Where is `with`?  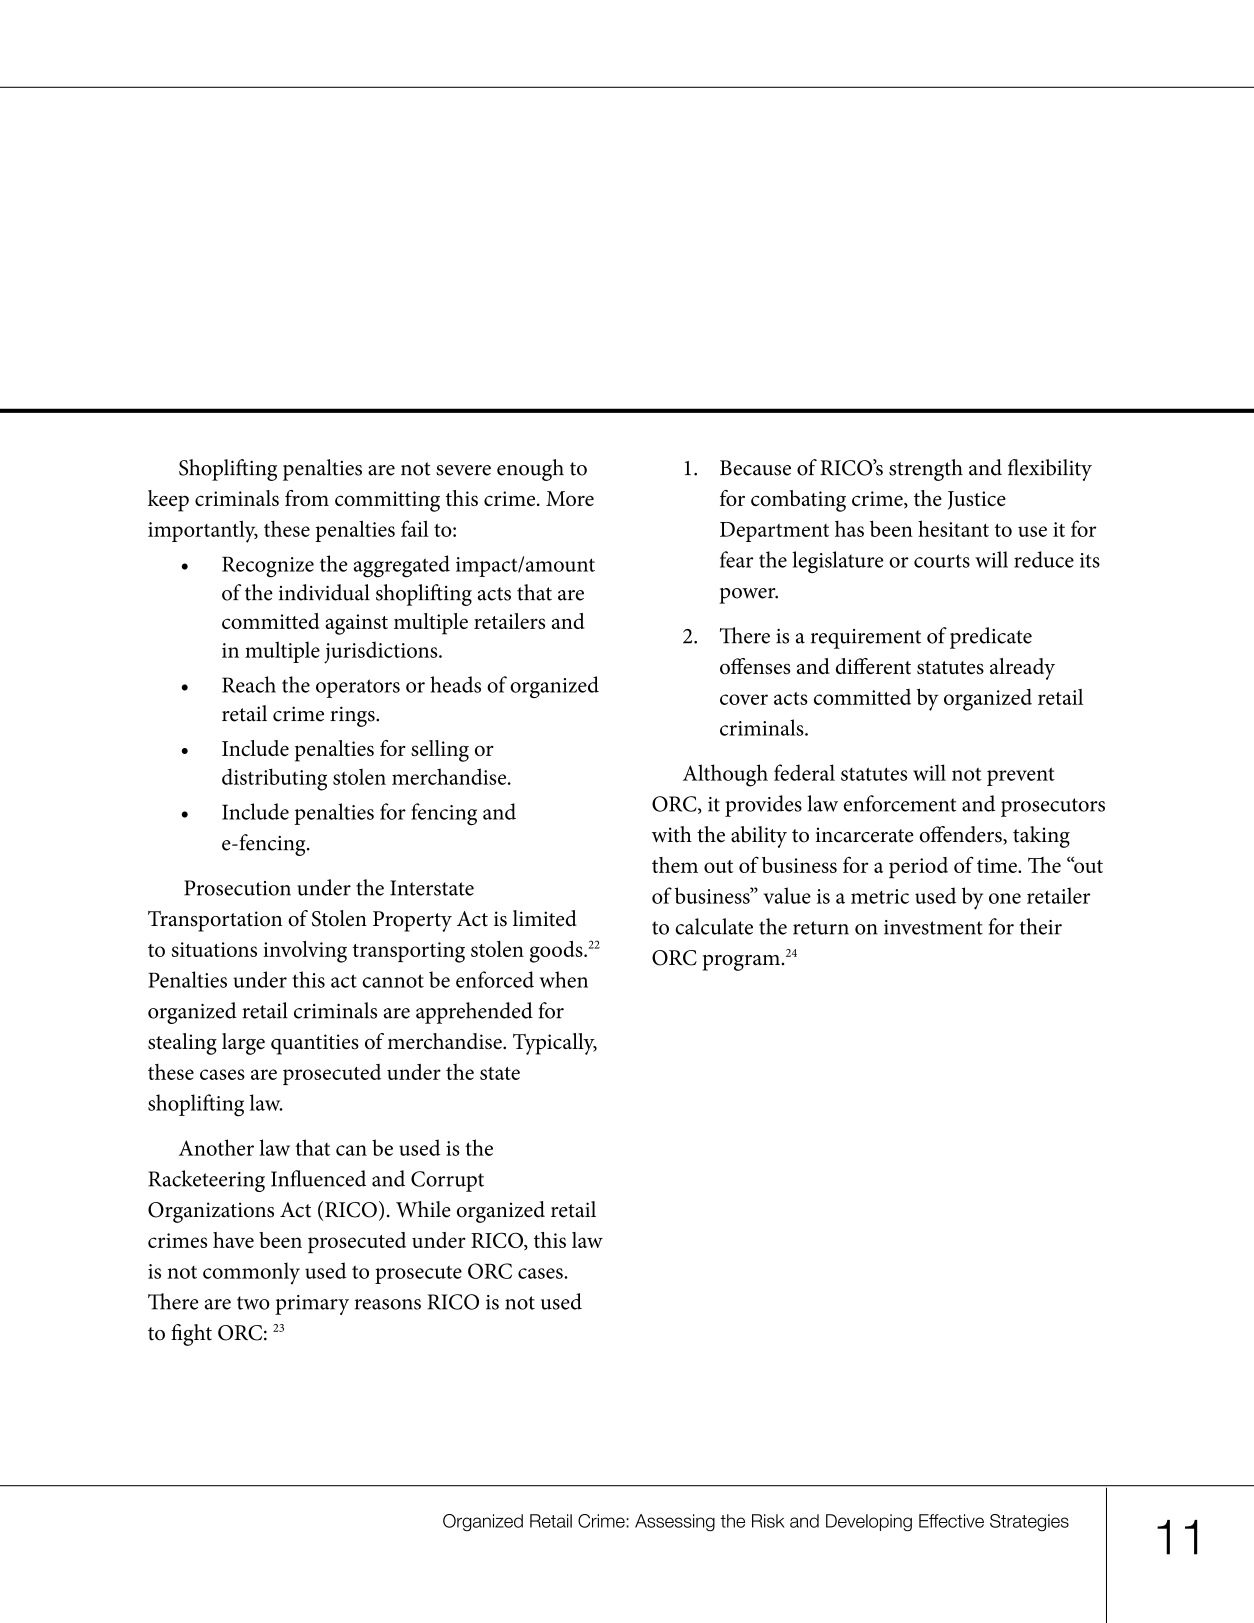 with is located at coordinates (672, 834).
